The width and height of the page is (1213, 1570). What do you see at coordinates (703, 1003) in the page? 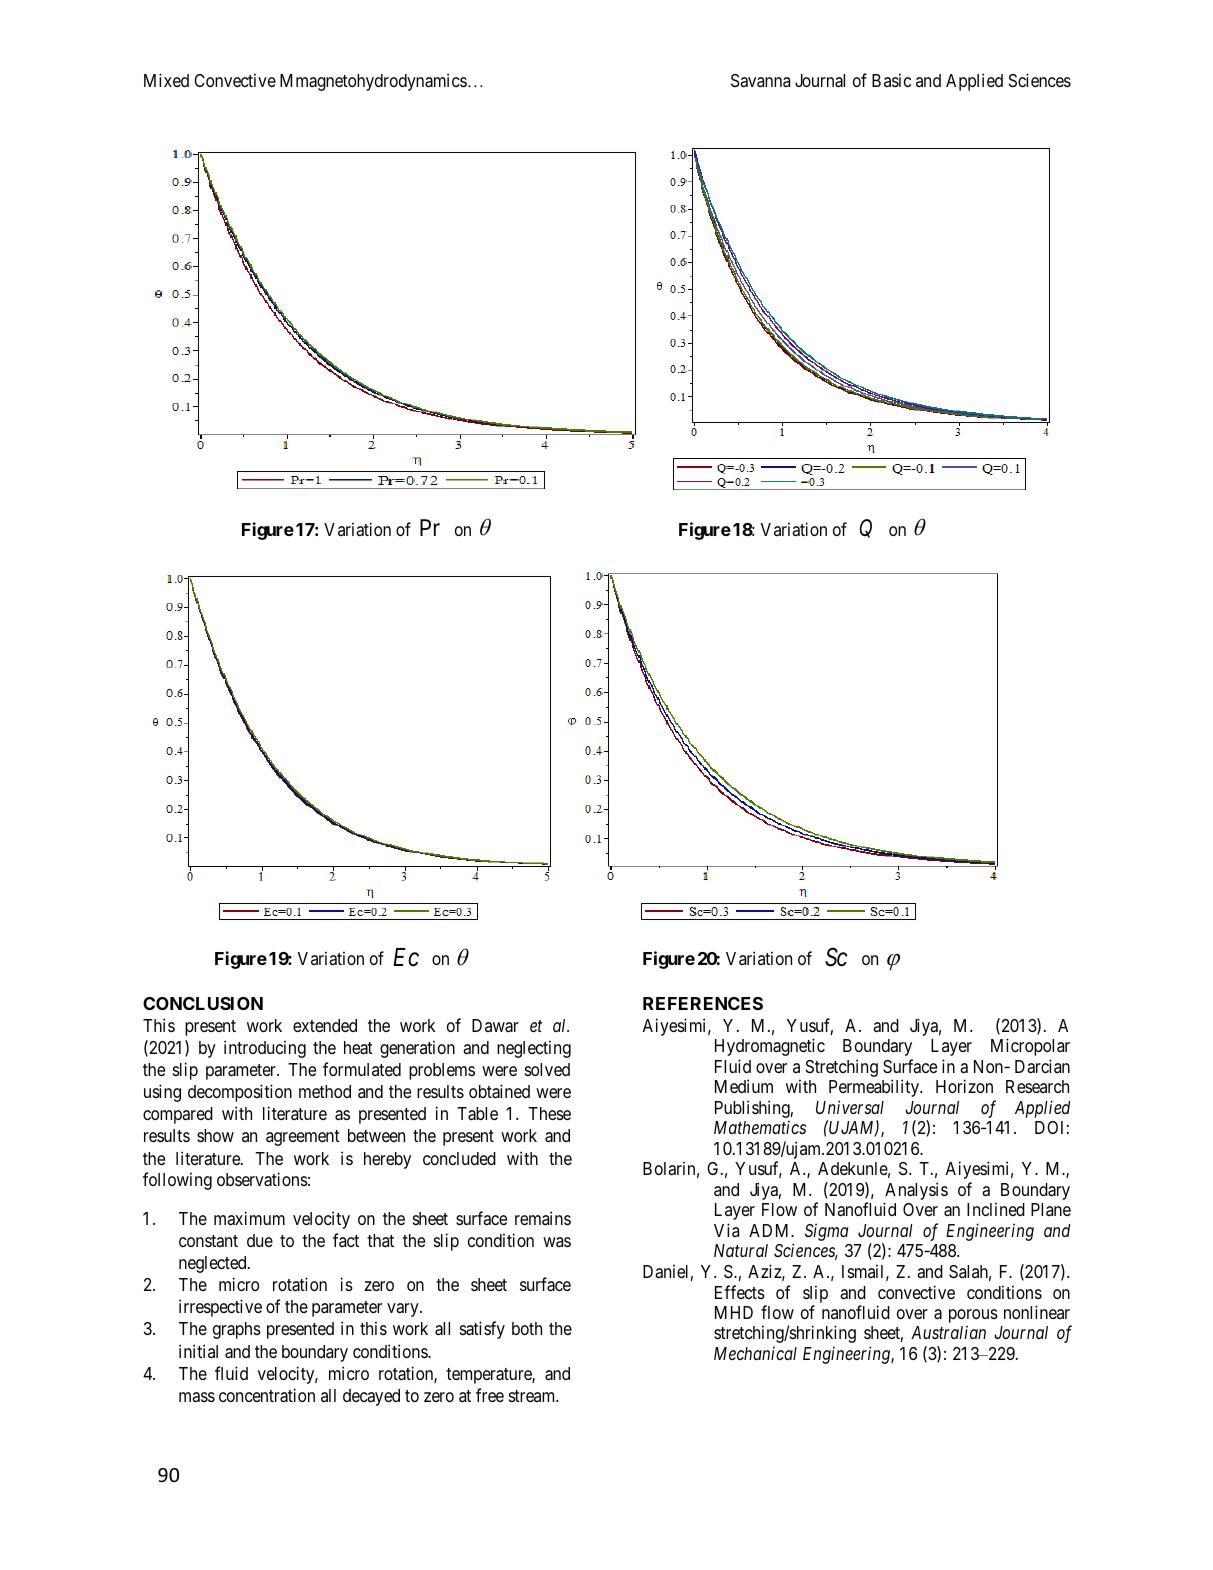
I see `REFERENCES` at bounding box center [703, 1003].
